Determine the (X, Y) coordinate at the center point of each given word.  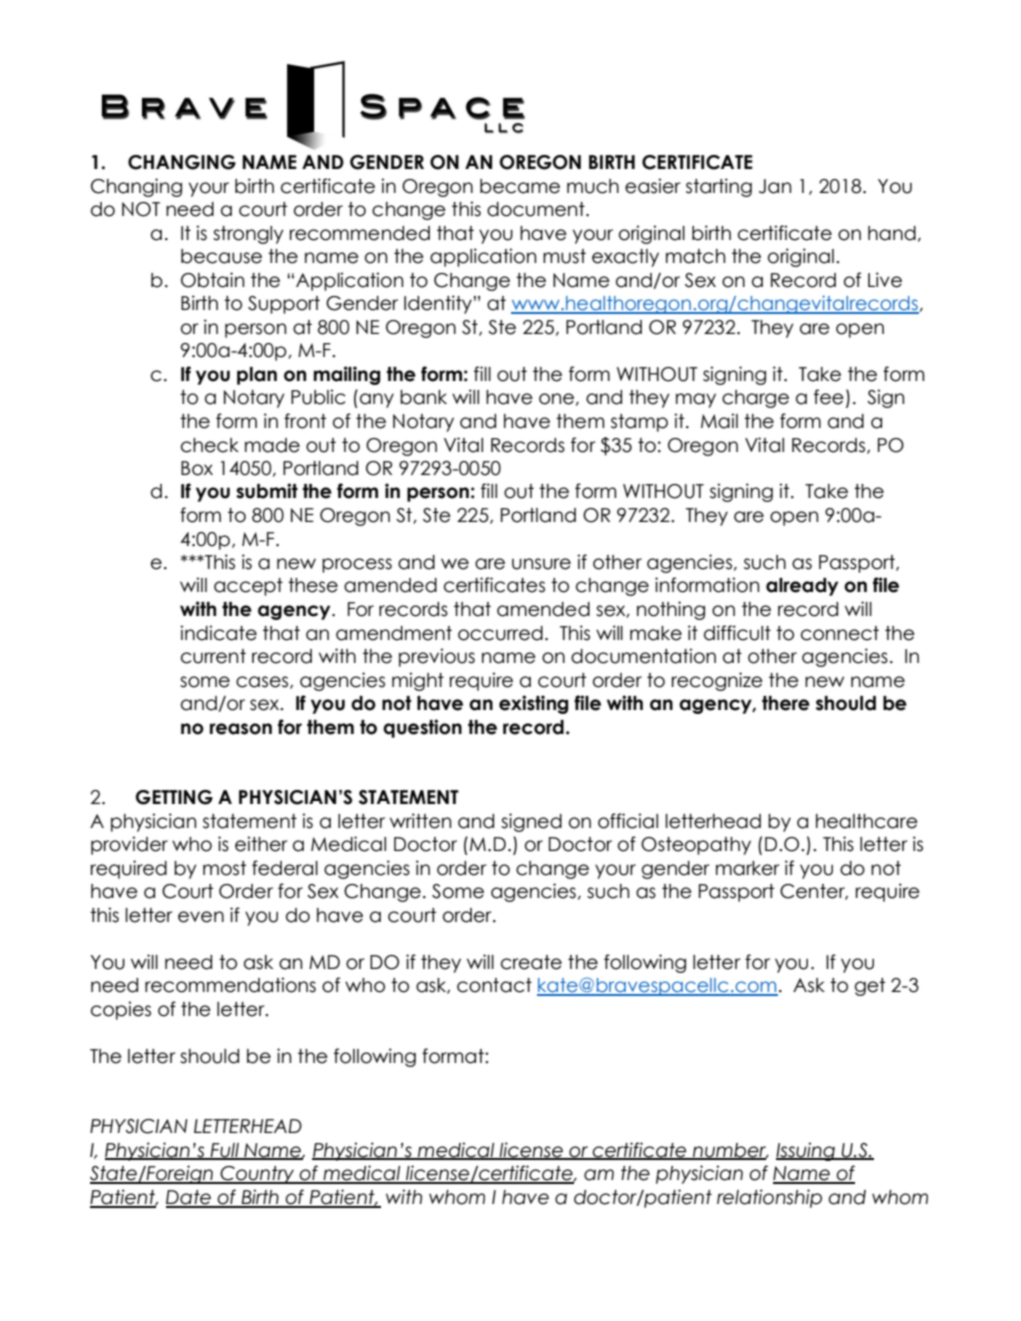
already (802, 587)
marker (747, 868)
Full (225, 1151)
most (224, 868)
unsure (541, 564)
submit (267, 491)
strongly (248, 235)
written (420, 821)
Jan (775, 186)
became (520, 186)
